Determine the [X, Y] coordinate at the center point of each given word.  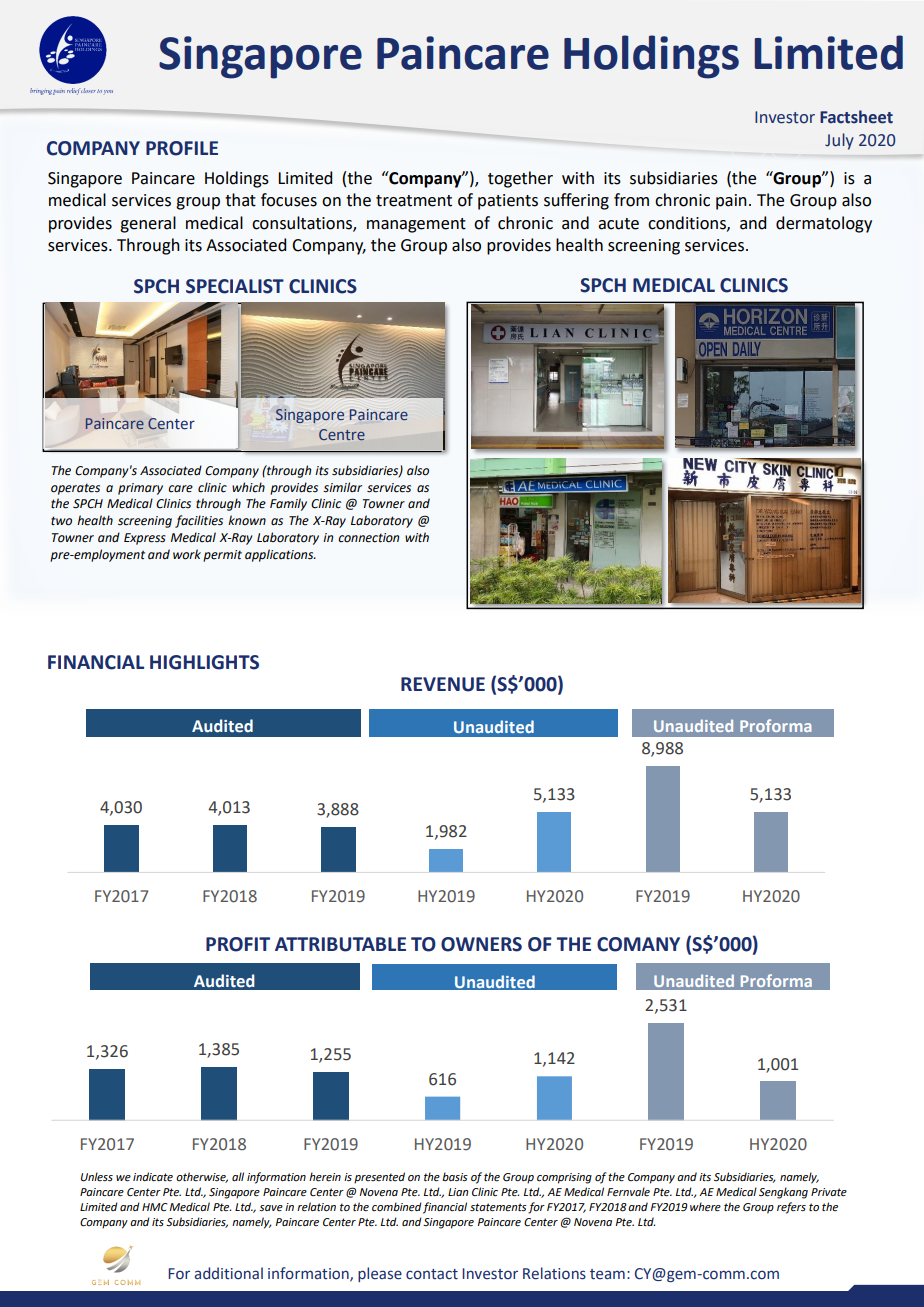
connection [368, 538]
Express [145, 539]
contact [432, 1274]
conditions [688, 223]
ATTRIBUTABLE [340, 944]
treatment [414, 201]
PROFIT [238, 944]
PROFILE [182, 148]
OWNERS [481, 944]
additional [229, 1273]
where [705, 1207]
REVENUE [443, 684]
